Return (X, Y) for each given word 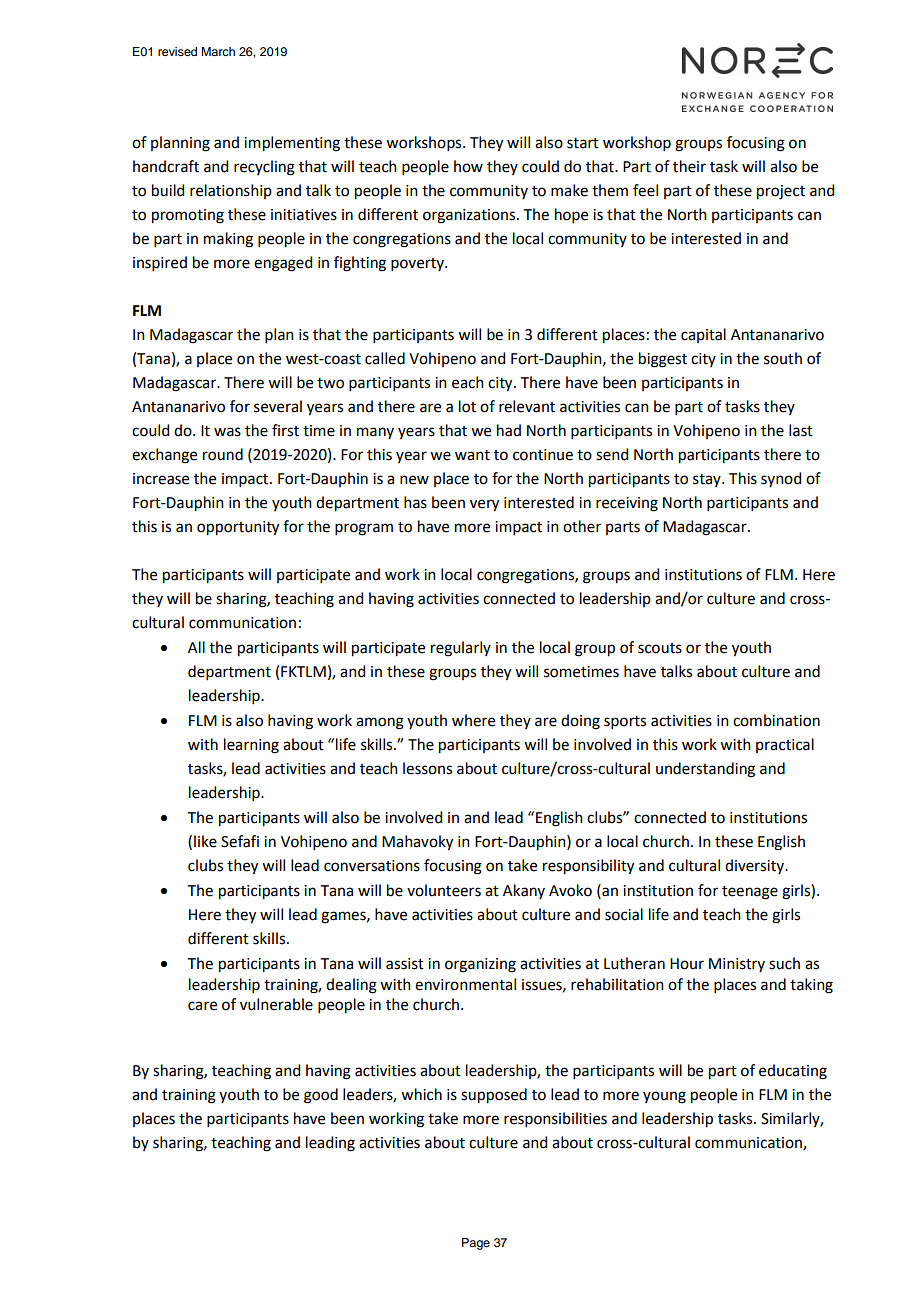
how (468, 166)
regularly (461, 649)
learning (251, 746)
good (321, 1096)
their (689, 166)
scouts (660, 648)
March (218, 51)
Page (476, 1244)
